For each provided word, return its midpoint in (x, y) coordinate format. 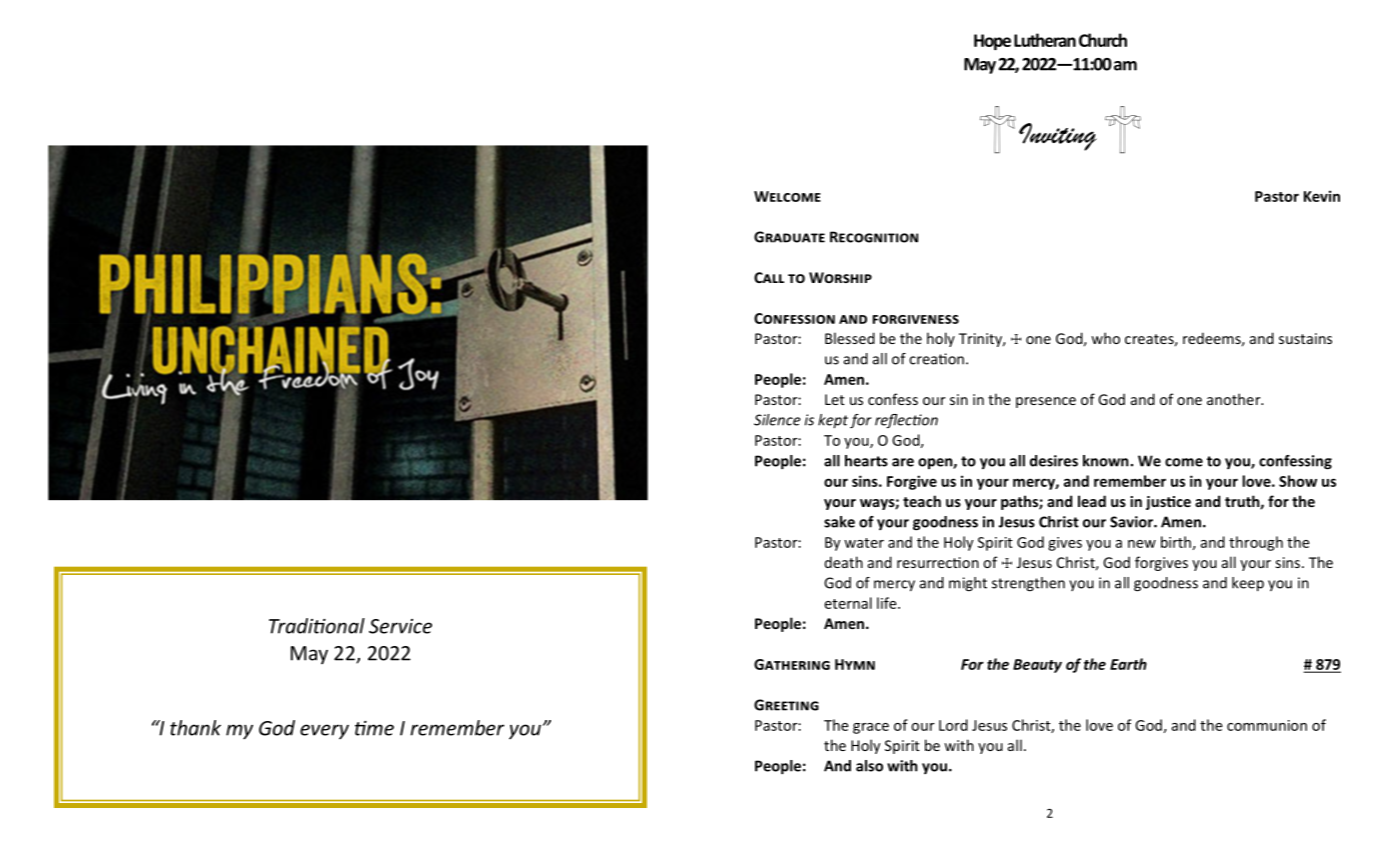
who (1105, 338)
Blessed (850, 338)
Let (835, 399)
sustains (1305, 338)
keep (1248, 584)
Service (400, 626)
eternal (848, 603)
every (324, 731)
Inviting (1058, 137)
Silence (777, 420)
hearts (866, 461)
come (1184, 462)
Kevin (1322, 196)
